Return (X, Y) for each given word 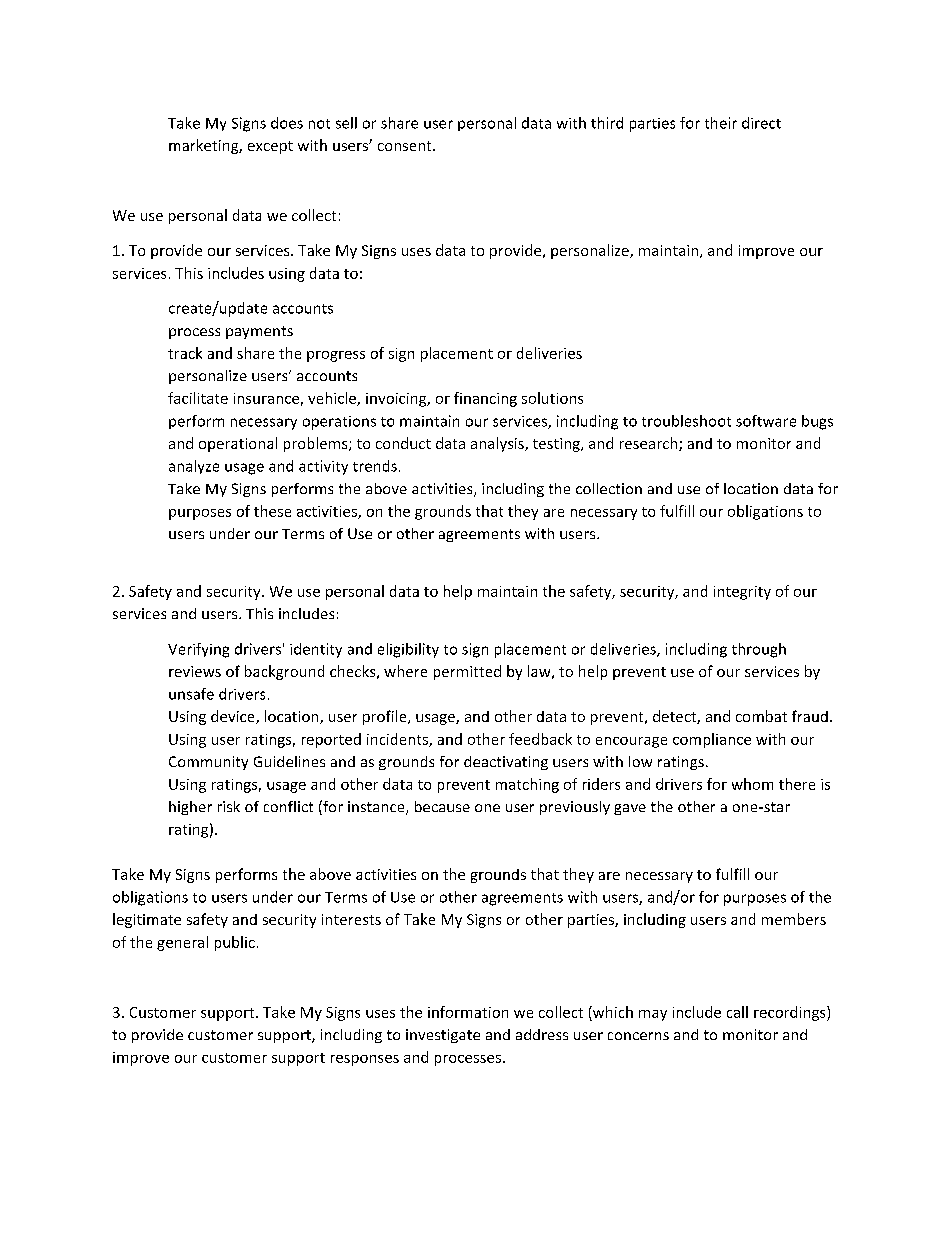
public (235, 943)
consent (406, 146)
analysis (498, 444)
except (270, 147)
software (766, 421)
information (468, 1012)
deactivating (506, 763)
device (234, 717)
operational (238, 444)
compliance (712, 740)
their (721, 123)
